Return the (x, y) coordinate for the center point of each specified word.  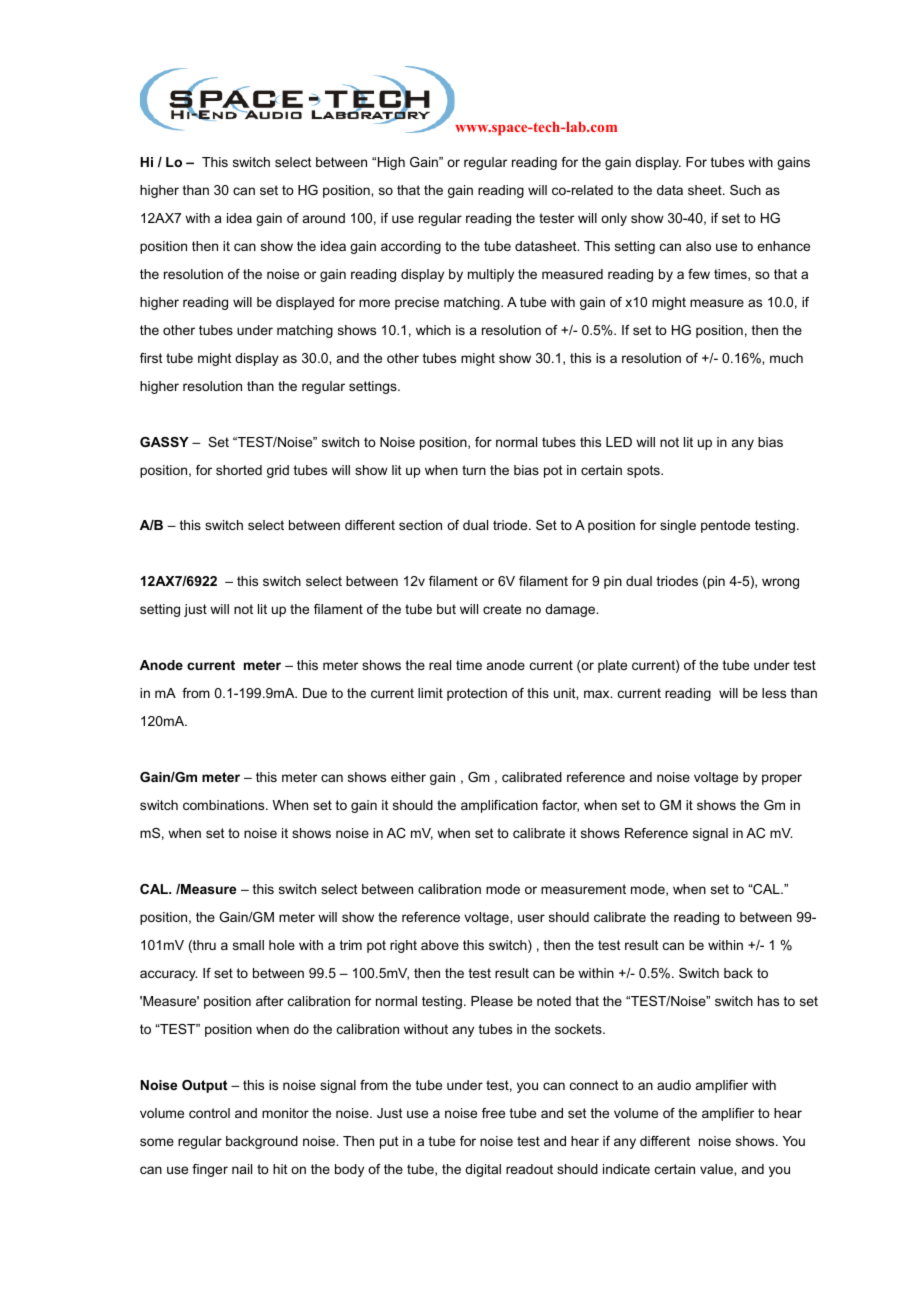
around (324, 218)
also (698, 246)
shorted (239, 470)
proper (782, 779)
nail (242, 1169)
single (678, 526)
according (411, 247)
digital (483, 1170)
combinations (225, 805)
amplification (499, 806)
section (420, 525)
